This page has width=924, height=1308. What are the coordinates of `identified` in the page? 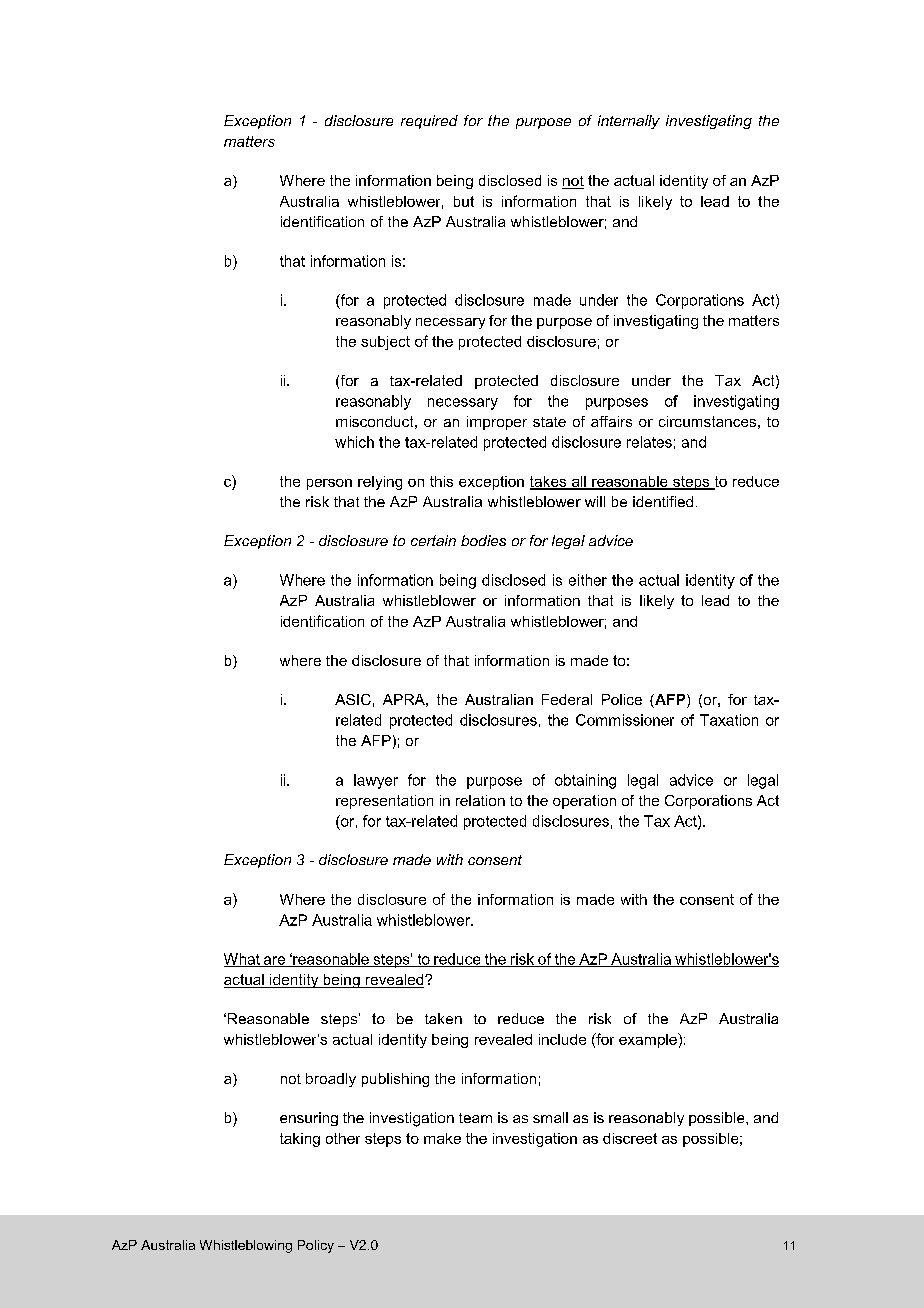 It's located at (663, 501).
